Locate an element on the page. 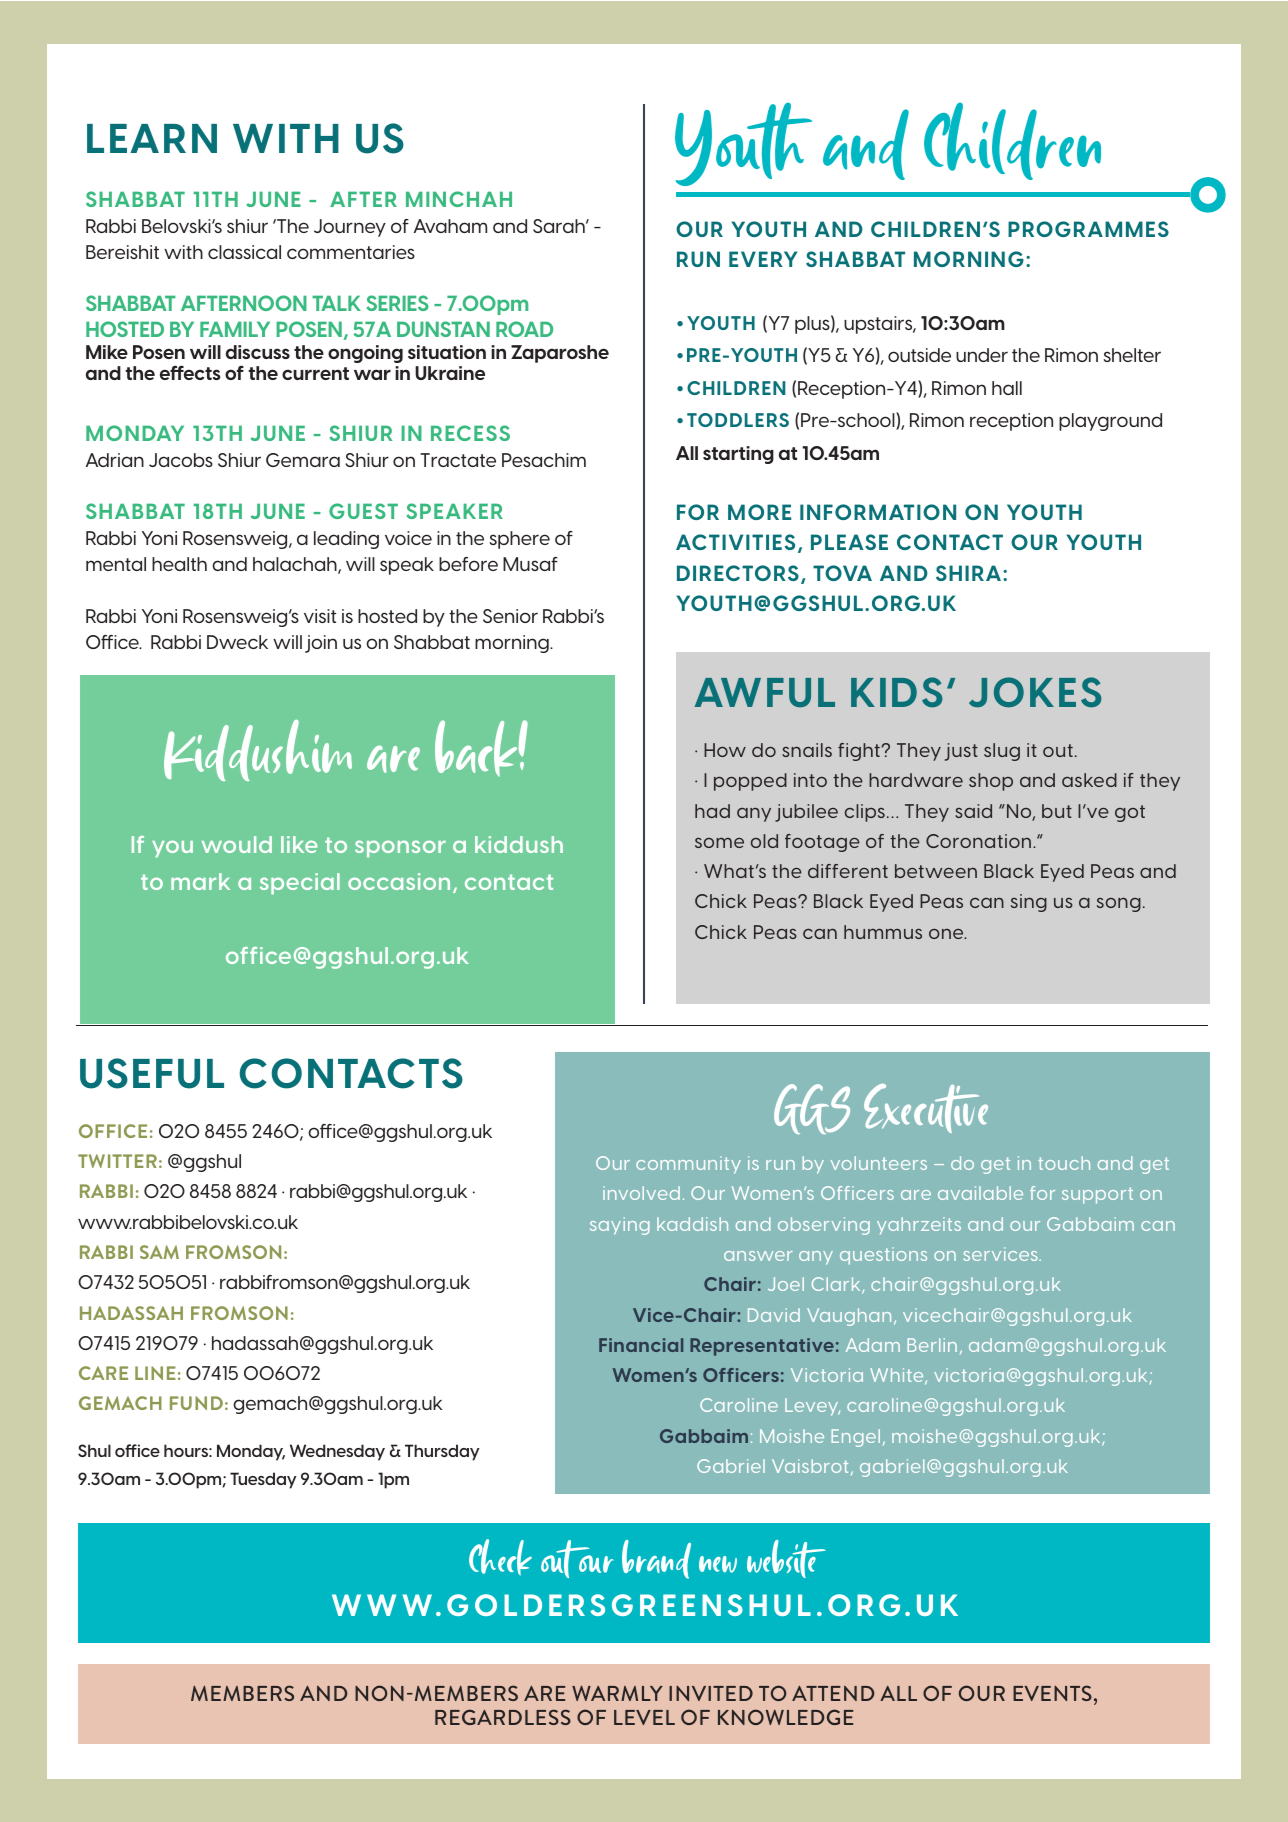 This page has height=1822, width=1288. PROGRAMMES is located at coordinates (1088, 229).
